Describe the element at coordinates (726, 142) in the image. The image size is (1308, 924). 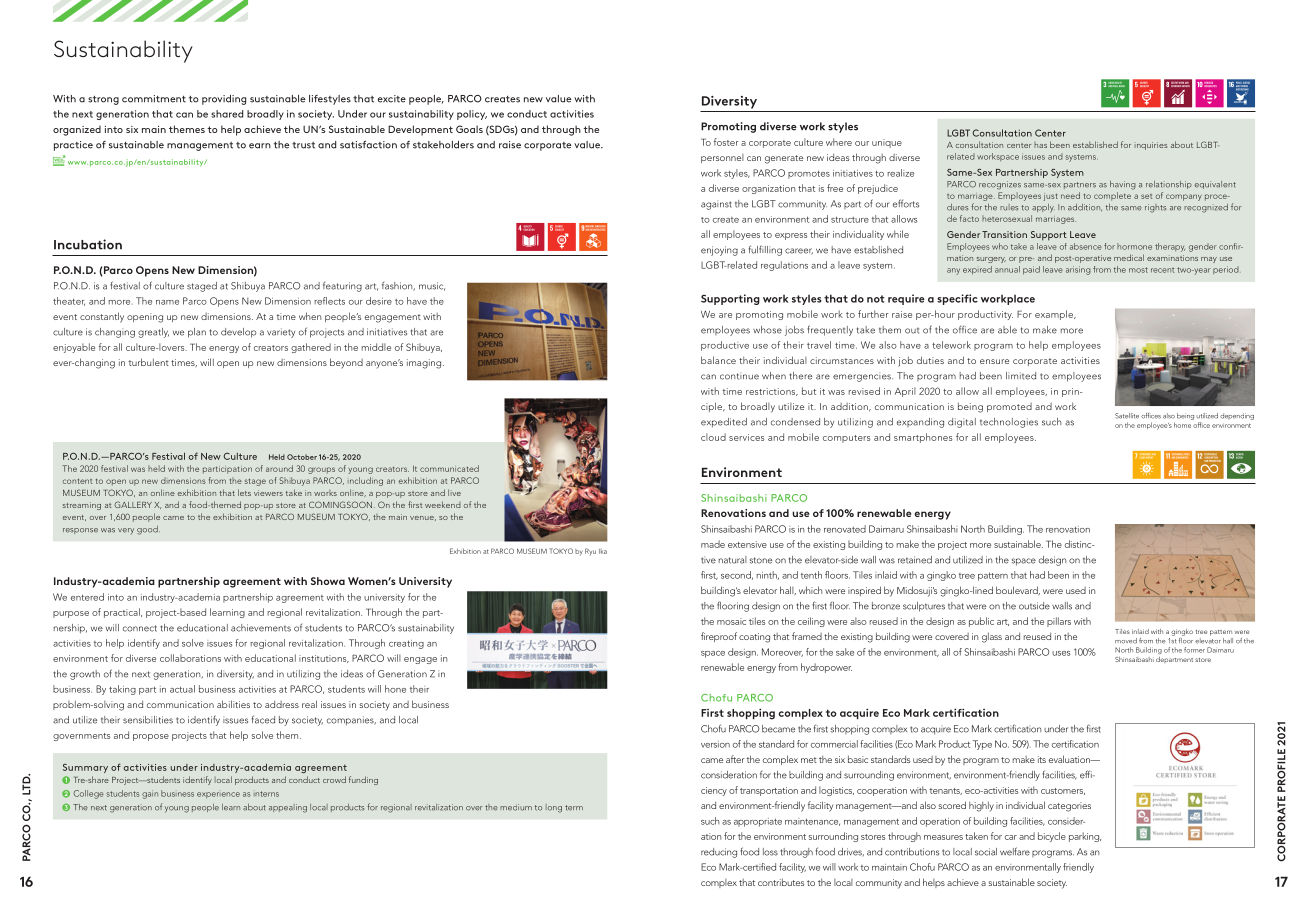
I see `foster` at that location.
